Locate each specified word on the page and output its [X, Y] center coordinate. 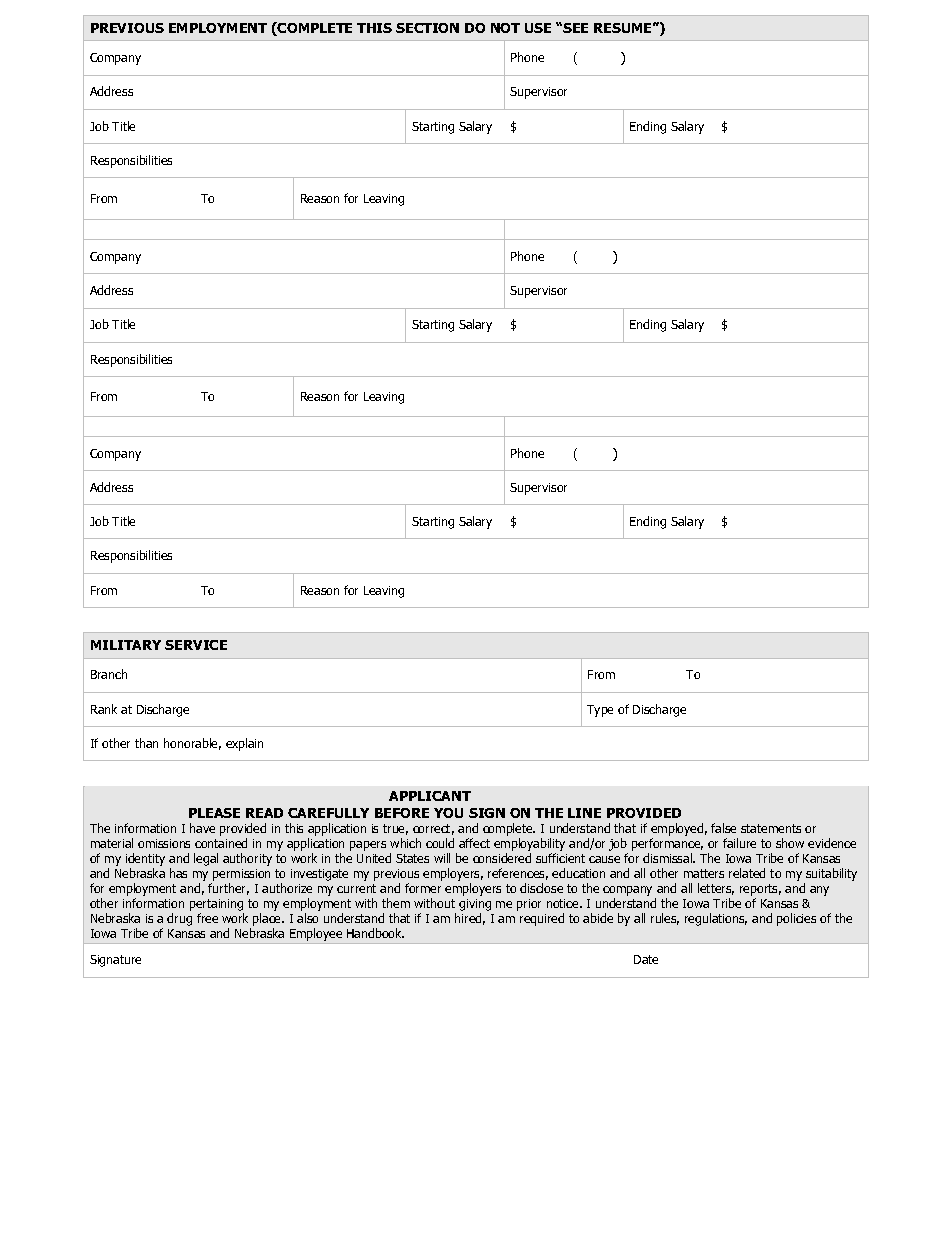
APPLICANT [430, 796]
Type [600, 711]
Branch [109, 674]
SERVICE [196, 645]
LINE [584, 813]
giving [475, 906]
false [723, 828]
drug [179, 919]
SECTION [427, 28]
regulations [716, 919]
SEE [574, 28]
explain [244, 744]
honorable [192, 744]
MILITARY [126, 645]
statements [771, 828]
